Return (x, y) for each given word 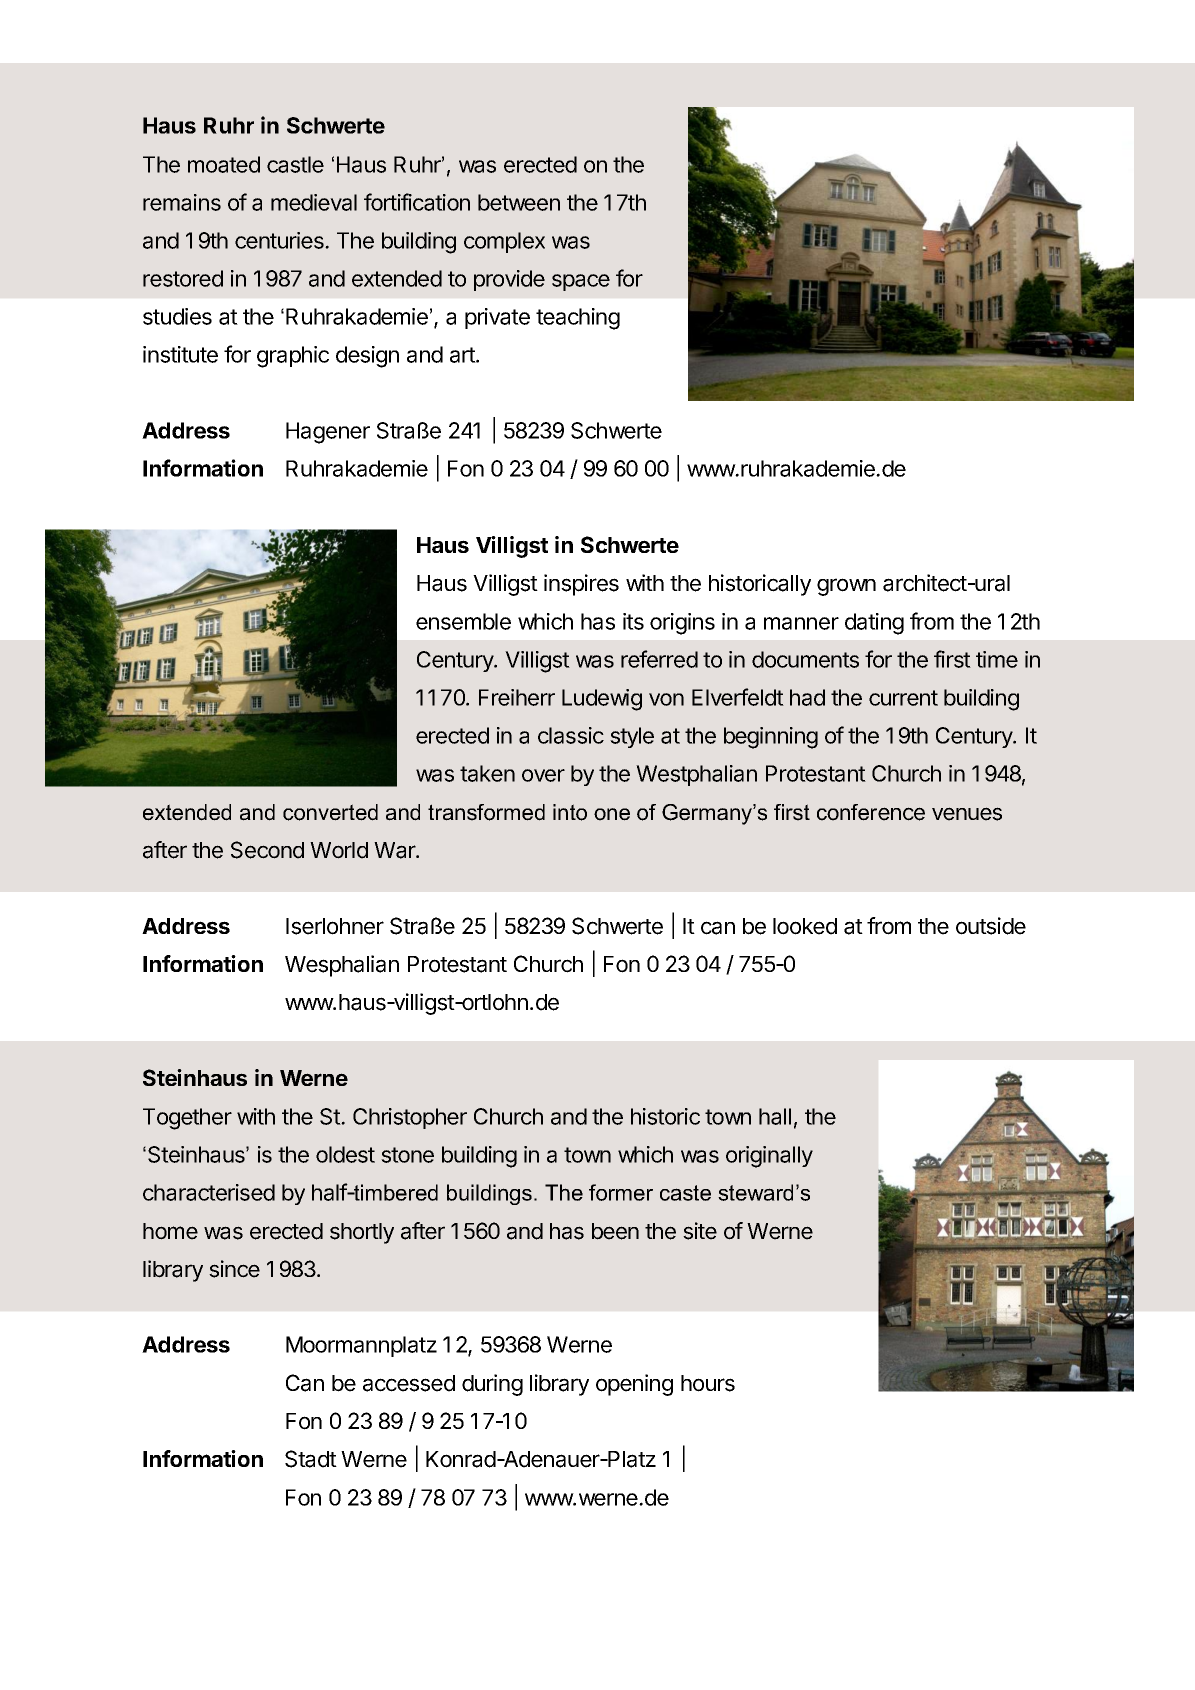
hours (708, 1383)
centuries (280, 240)
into (570, 812)
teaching (578, 319)
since (234, 1269)
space (581, 282)
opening (634, 1385)
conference (871, 812)
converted (330, 812)
